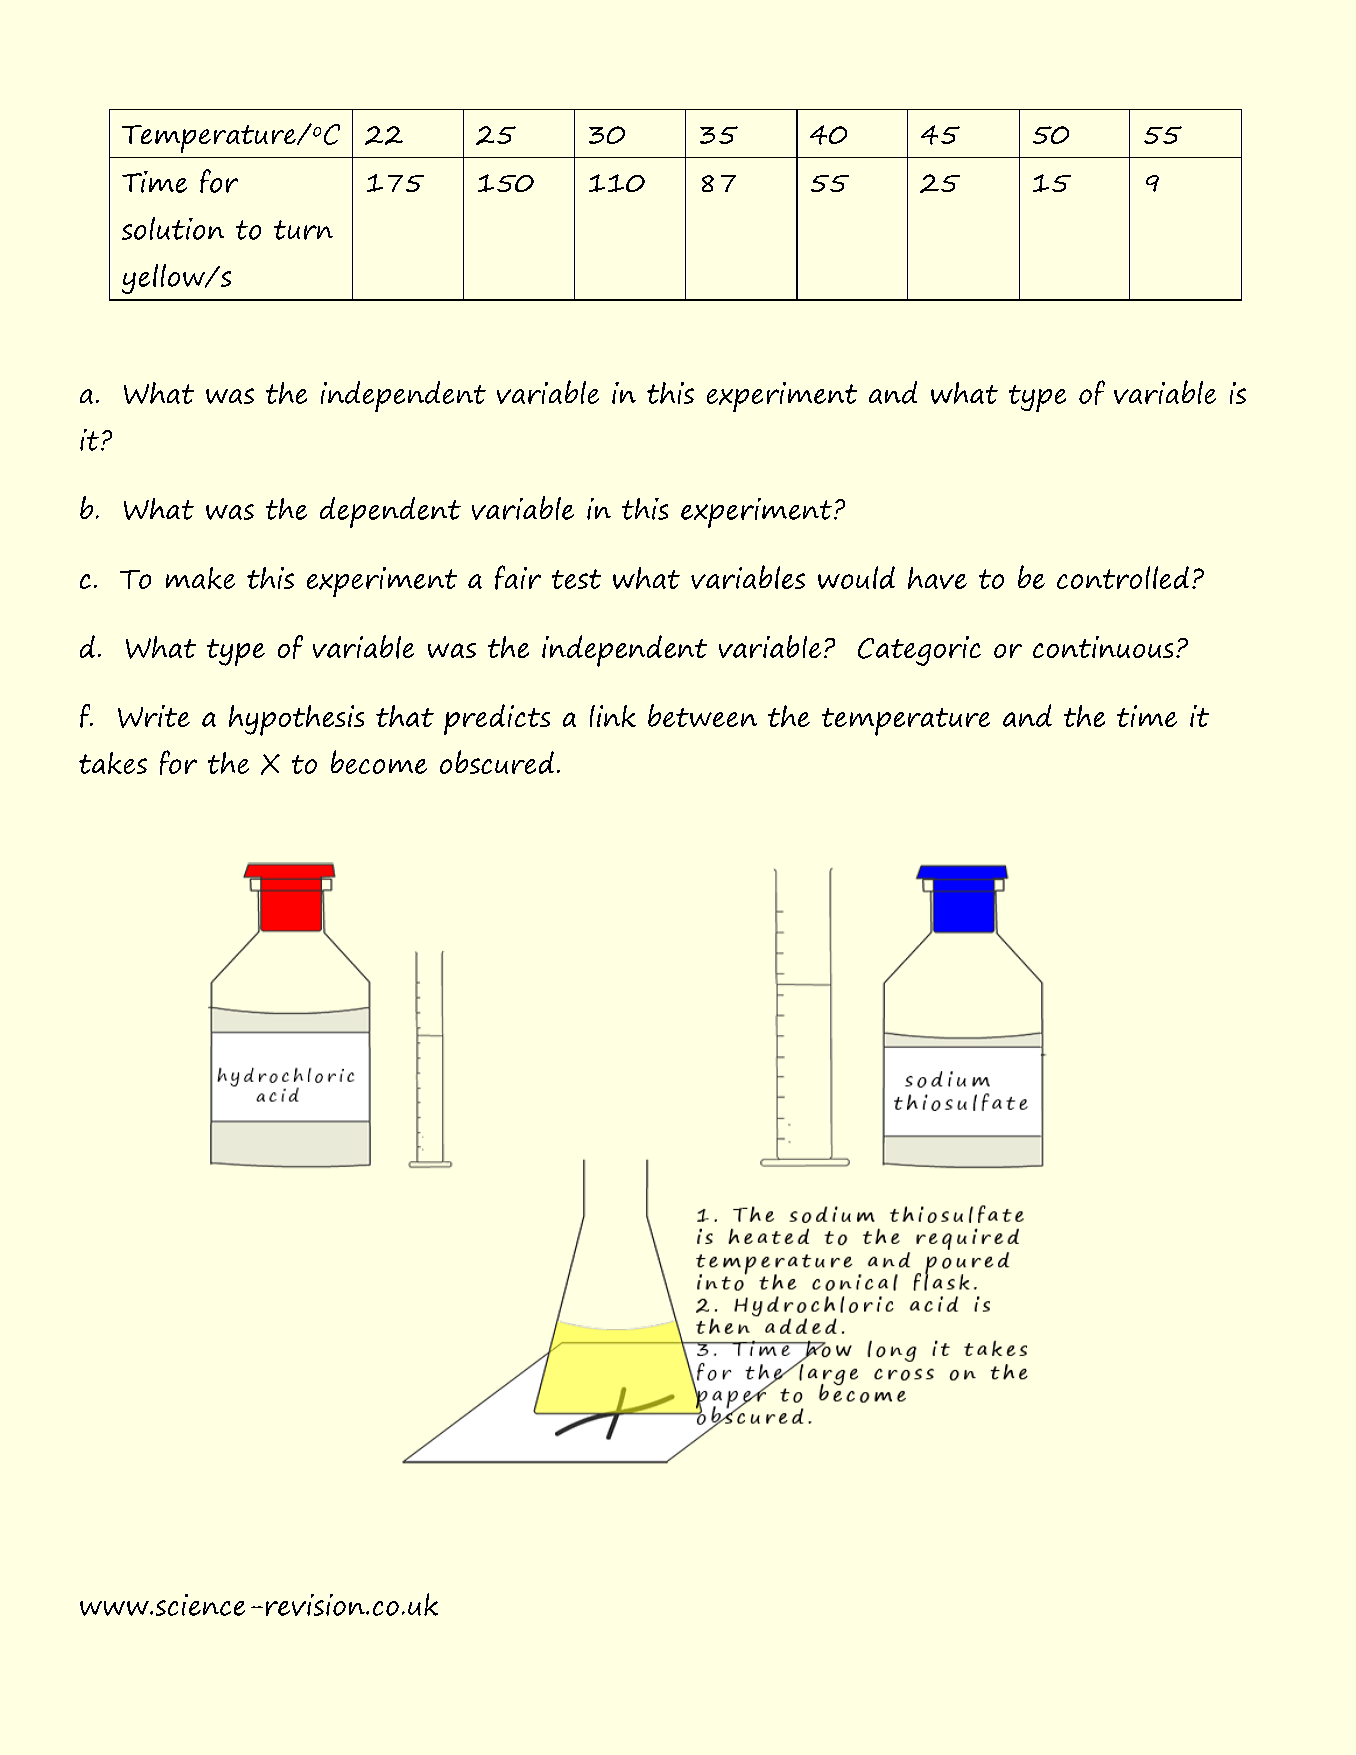 Image resolution: width=1356 pixels, height=1755 pixels. What do you see at coordinates (613, 716) in the screenshot?
I see `link` at bounding box center [613, 716].
